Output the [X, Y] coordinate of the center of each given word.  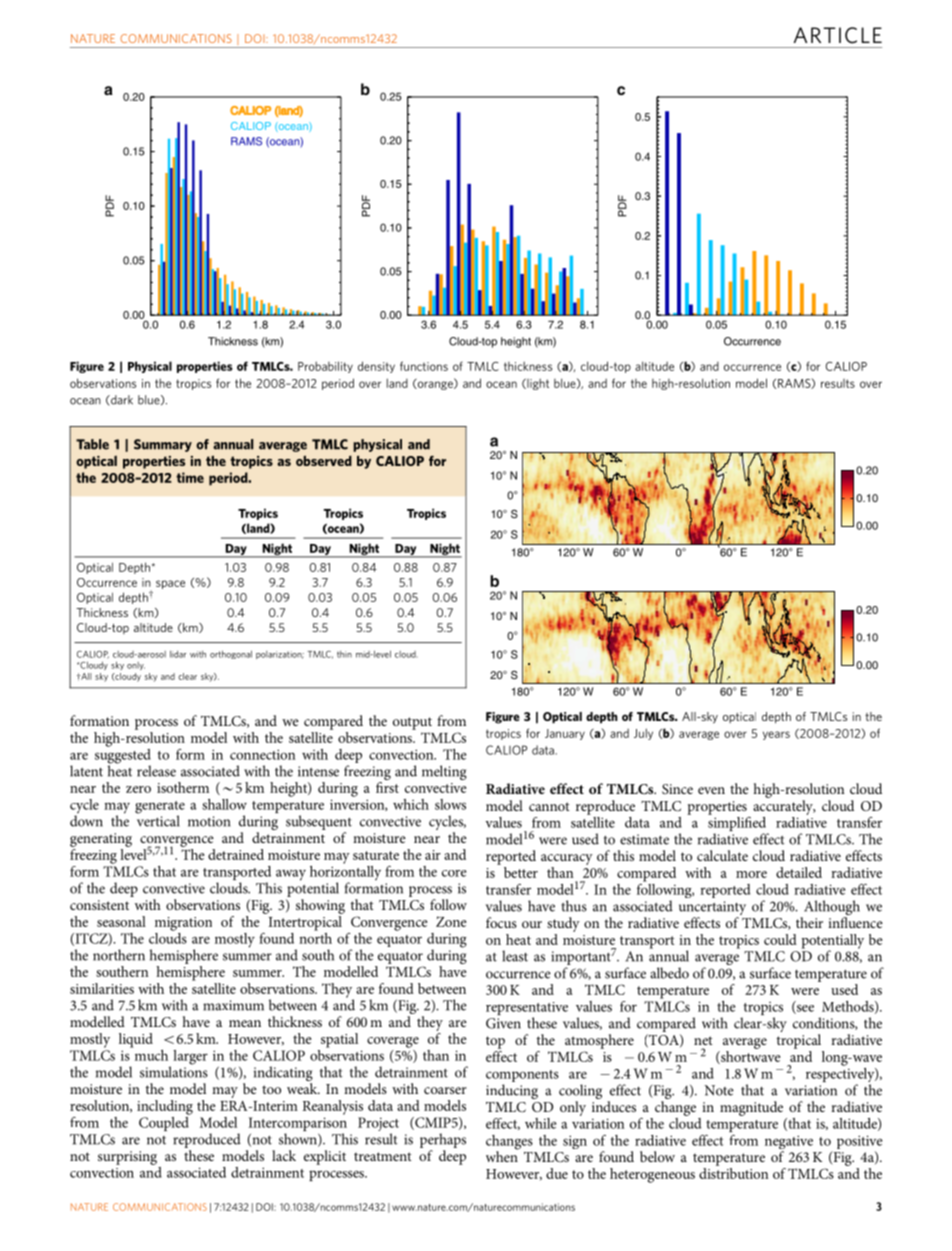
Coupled [165, 1122]
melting [444, 772]
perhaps [443, 1140]
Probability [325, 367]
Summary [163, 445]
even [711, 790]
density [376, 367]
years [776, 735]
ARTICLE [838, 35]
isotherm [183, 787]
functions [424, 366]
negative [789, 1143]
